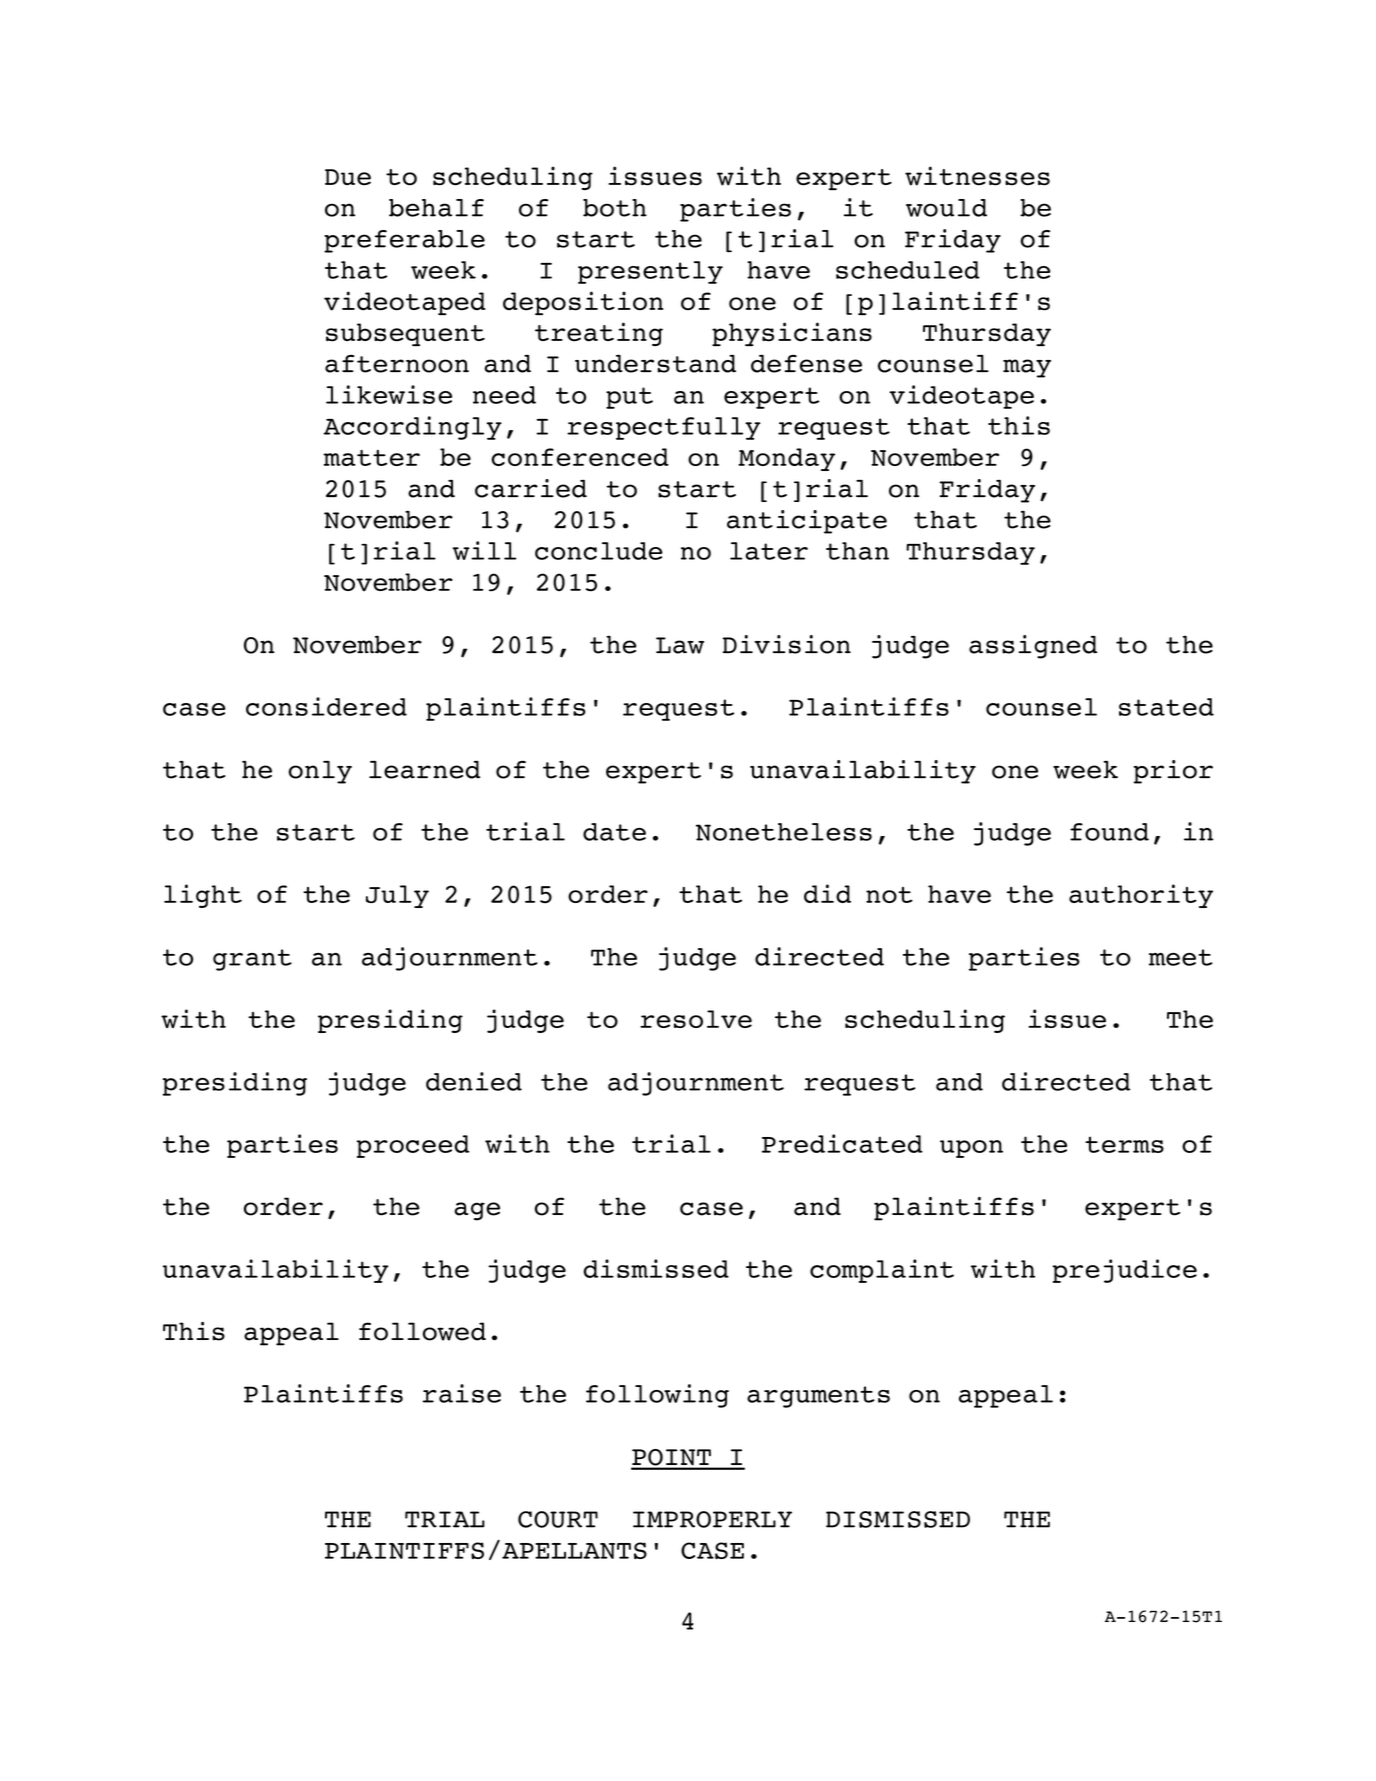 Image resolution: width=1376 pixels, height=1781 pixels. I want to click on proceed, so click(412, 1146).
